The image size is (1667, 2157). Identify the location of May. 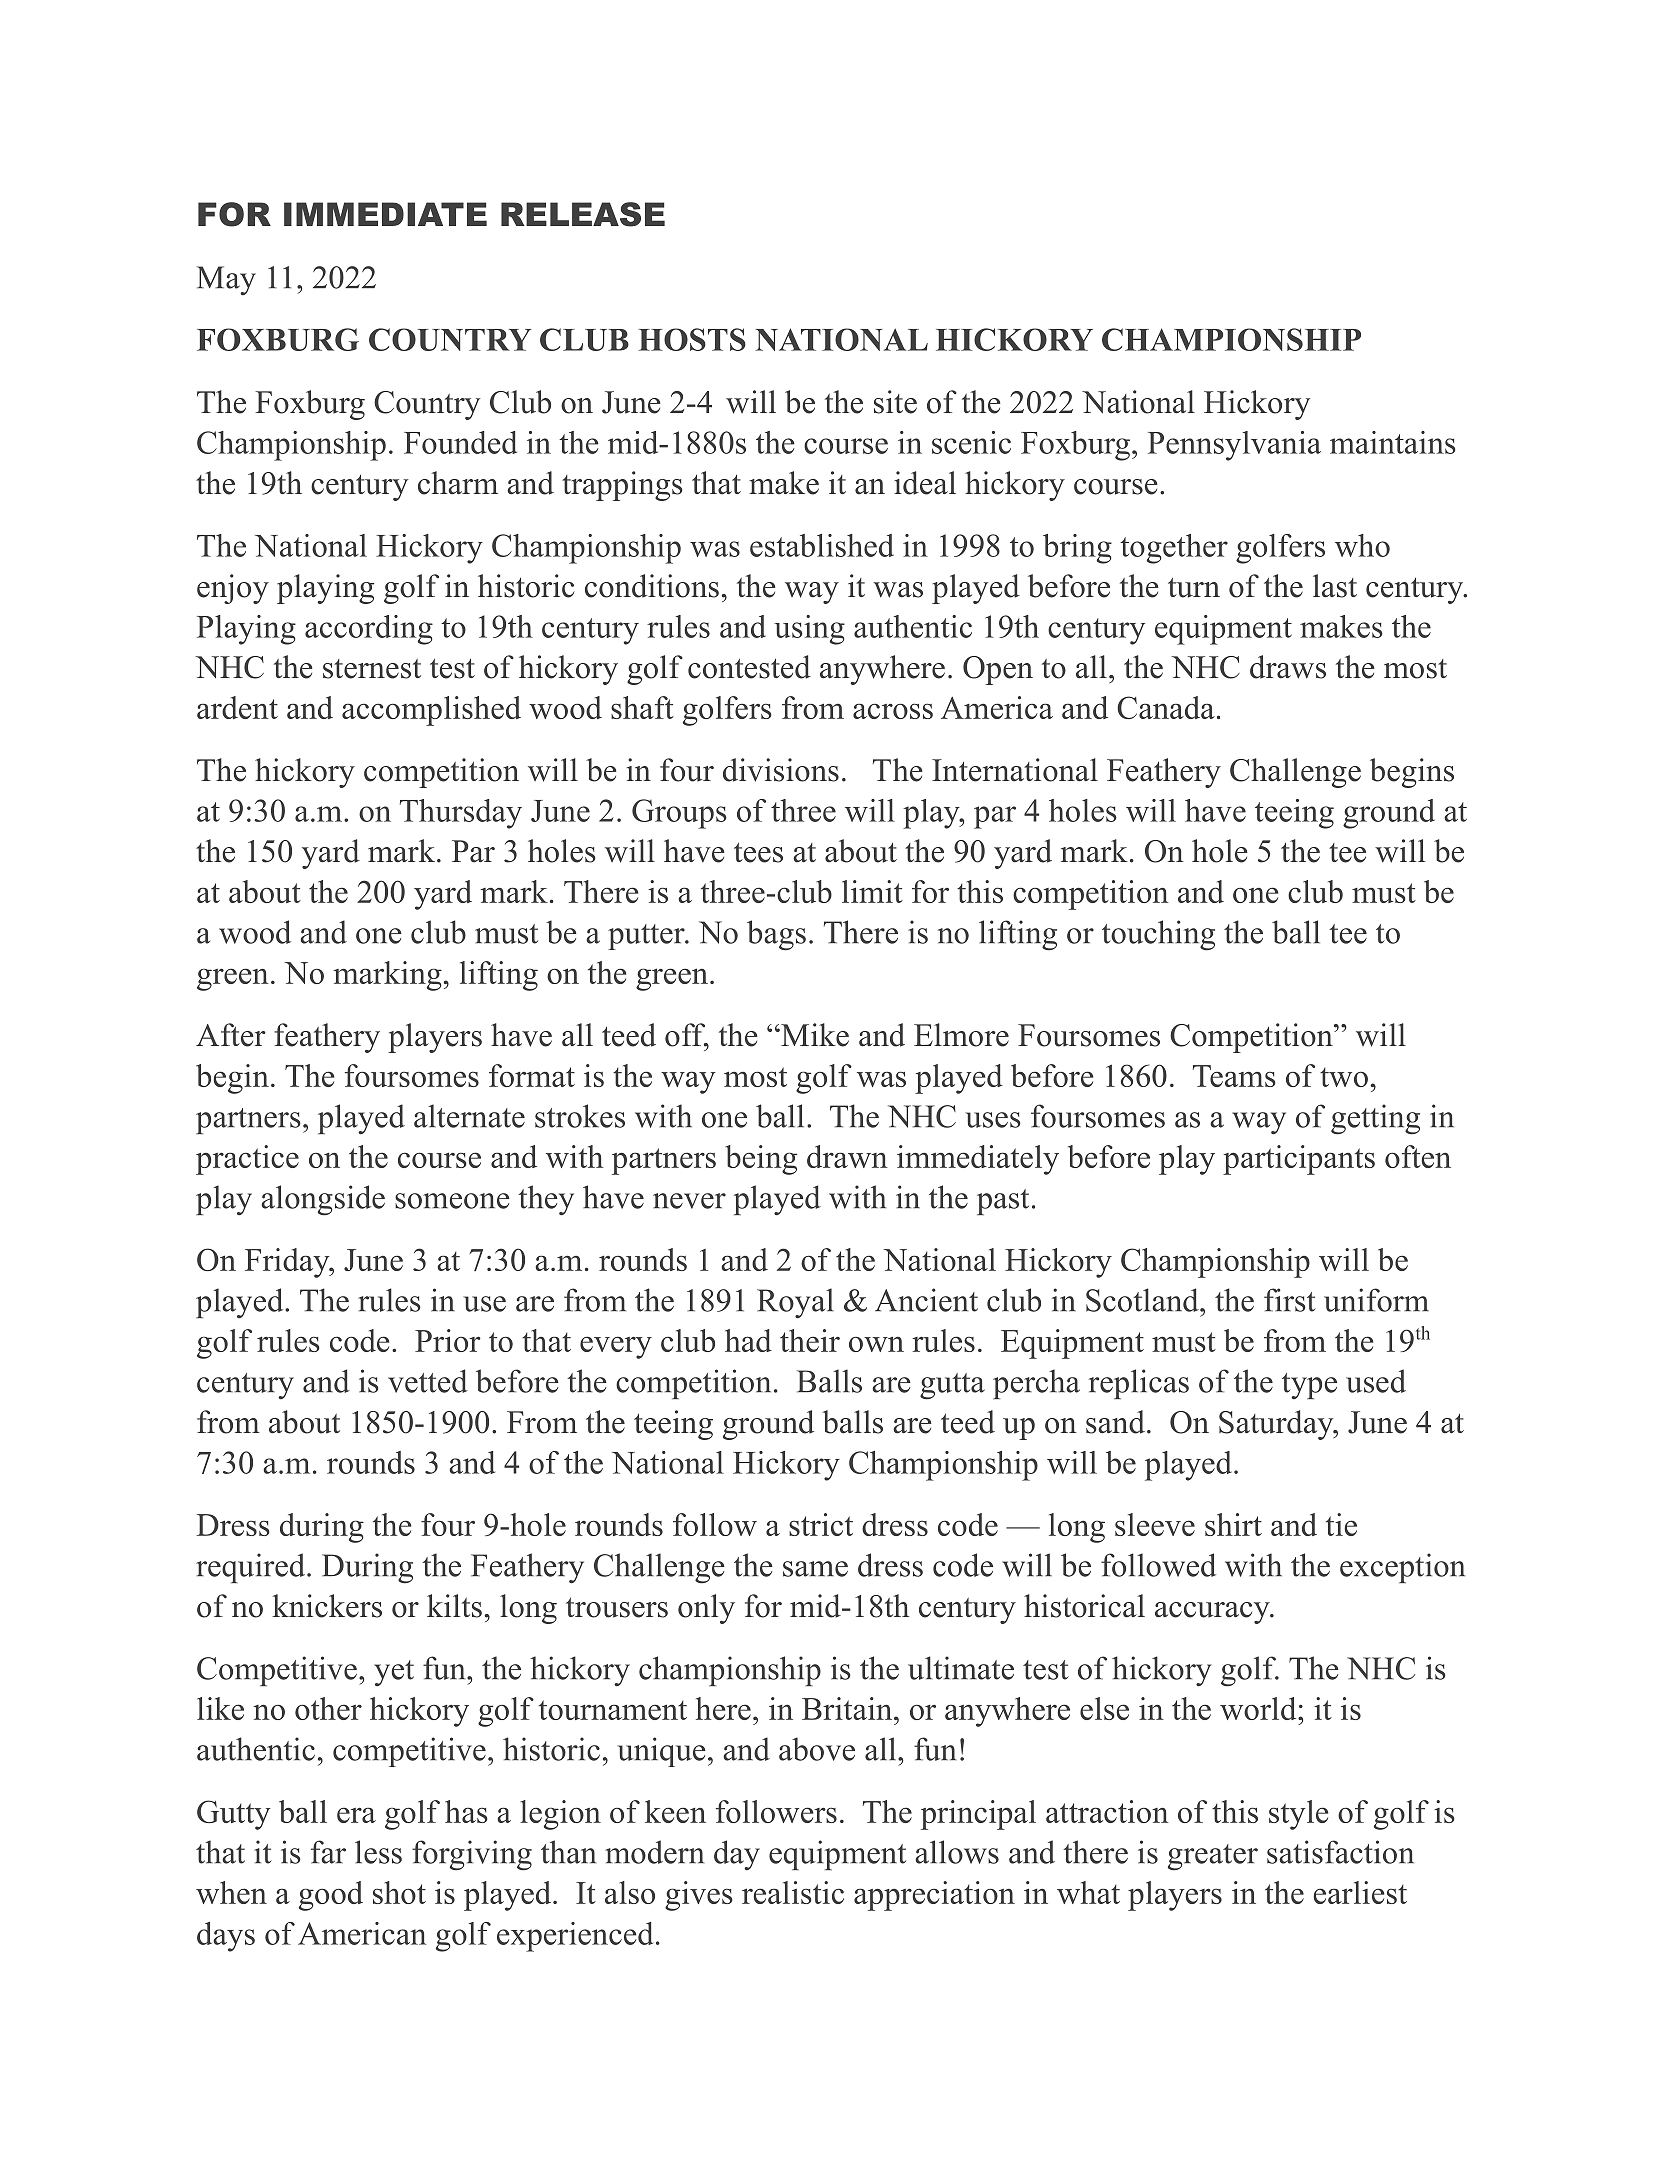
(226, 280).
